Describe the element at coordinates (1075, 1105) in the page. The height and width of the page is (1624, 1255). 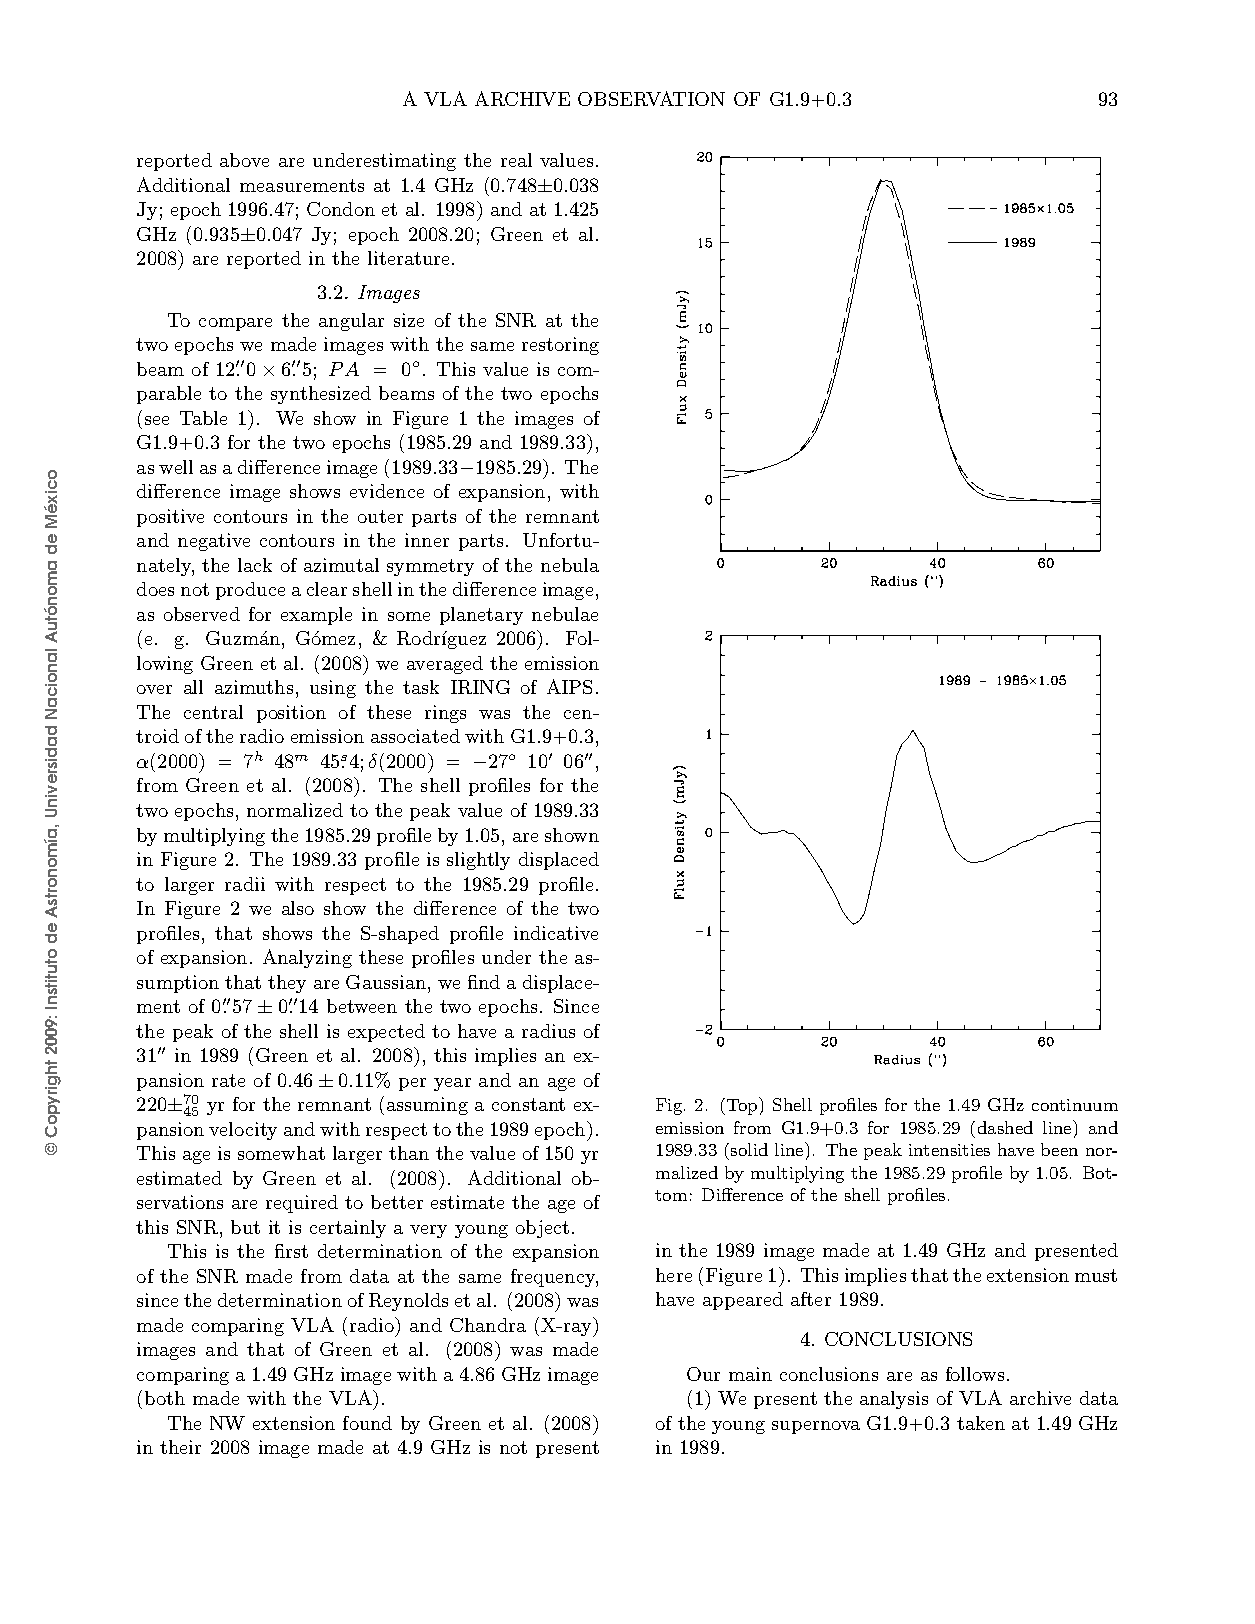
I see `continuum` at that location.
